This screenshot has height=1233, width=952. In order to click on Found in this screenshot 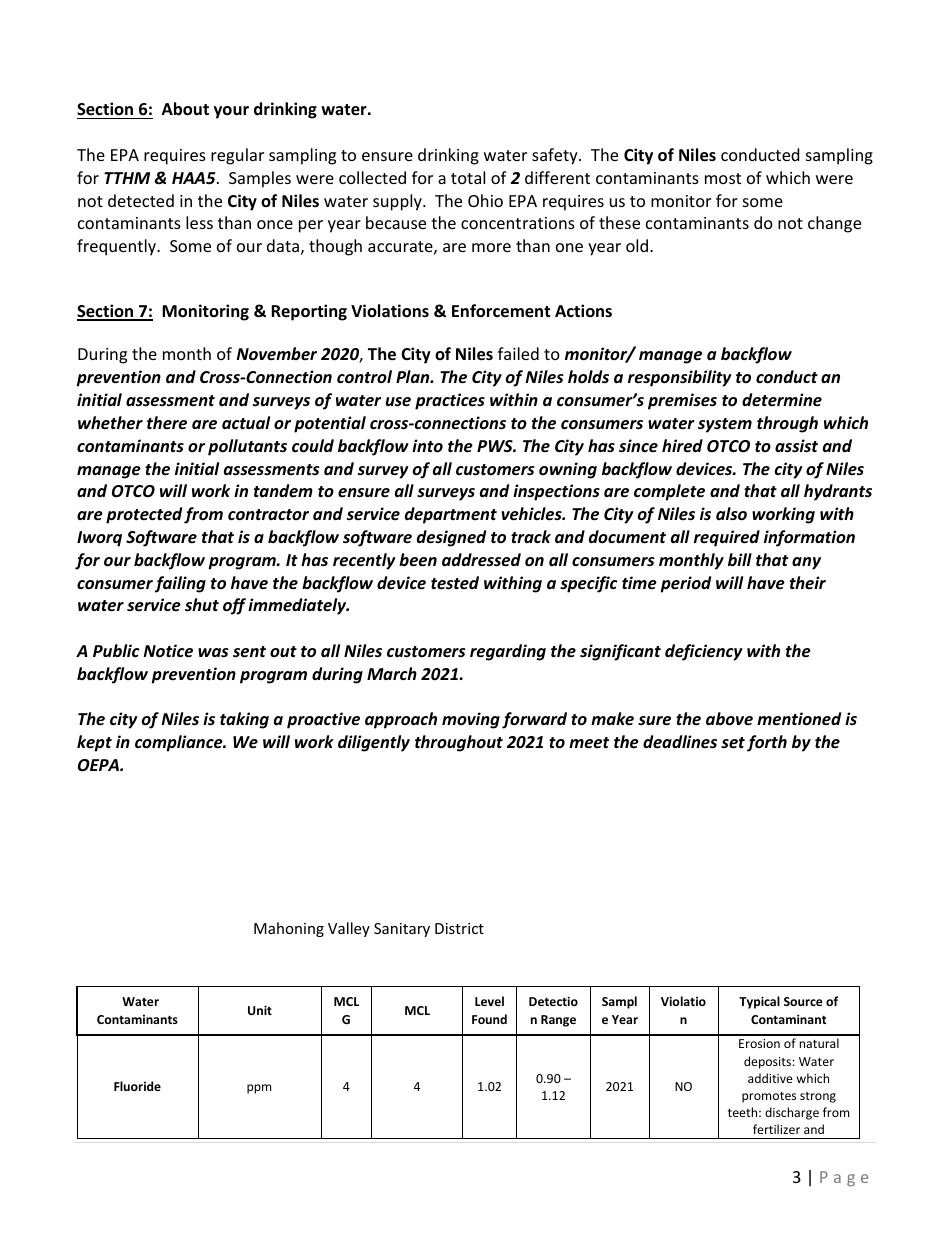, I will do `click(489, 1019)`.
